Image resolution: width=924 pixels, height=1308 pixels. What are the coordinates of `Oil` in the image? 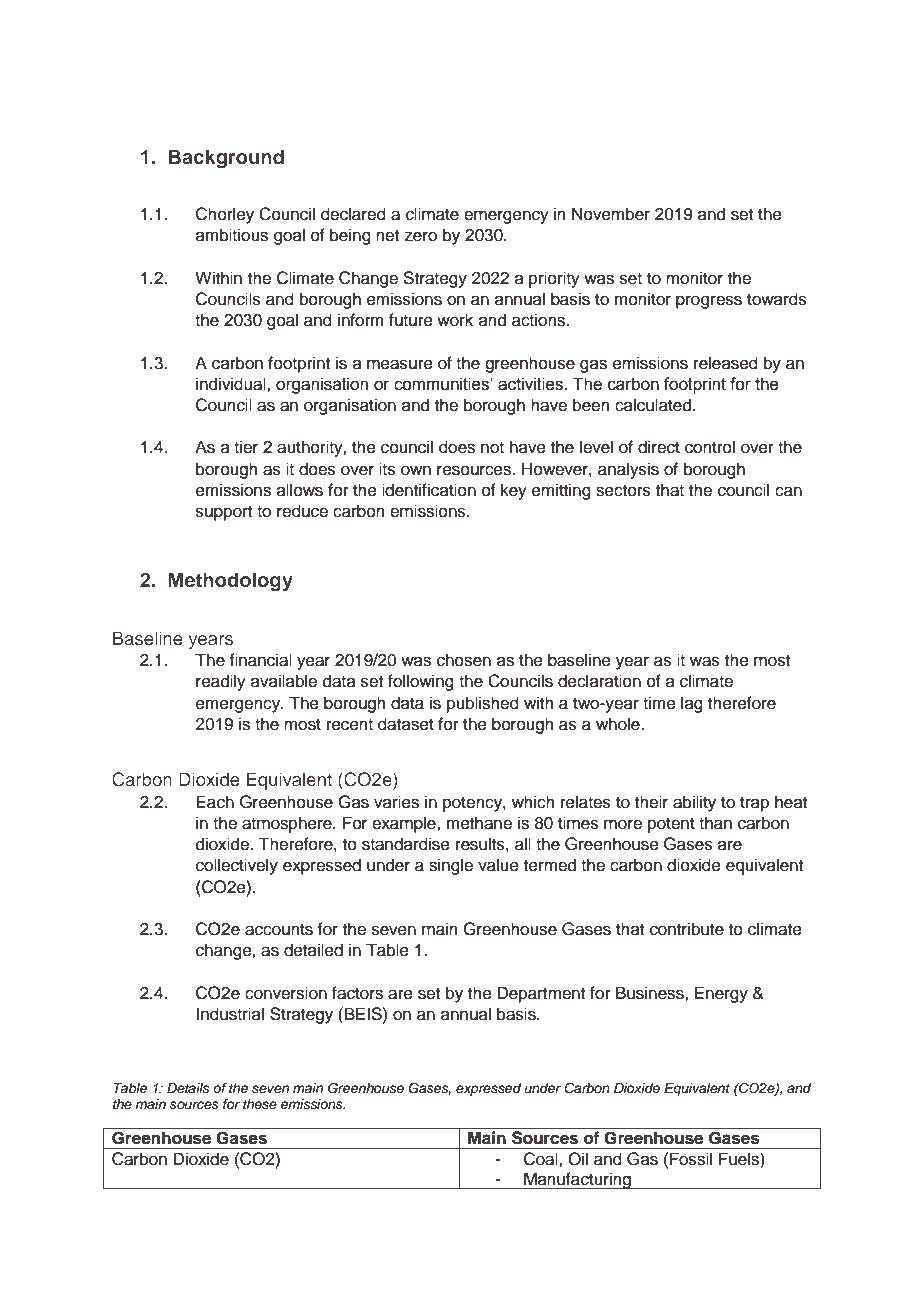 It's located at (578, 1159).
